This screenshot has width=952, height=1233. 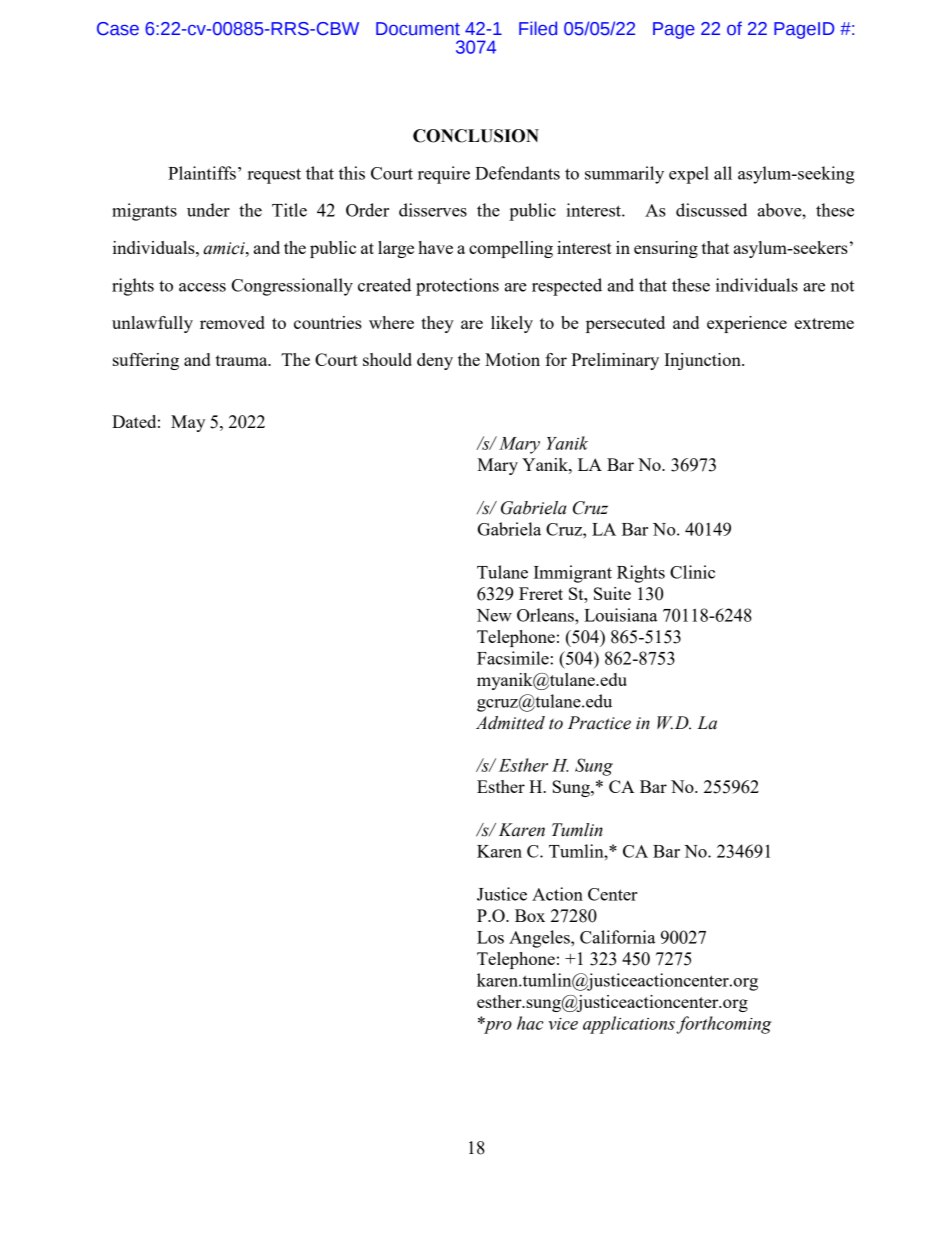 What do you see at coordinates (490, 937) in the screenshot?
I see `Los` at bounding box center [490, 937].
